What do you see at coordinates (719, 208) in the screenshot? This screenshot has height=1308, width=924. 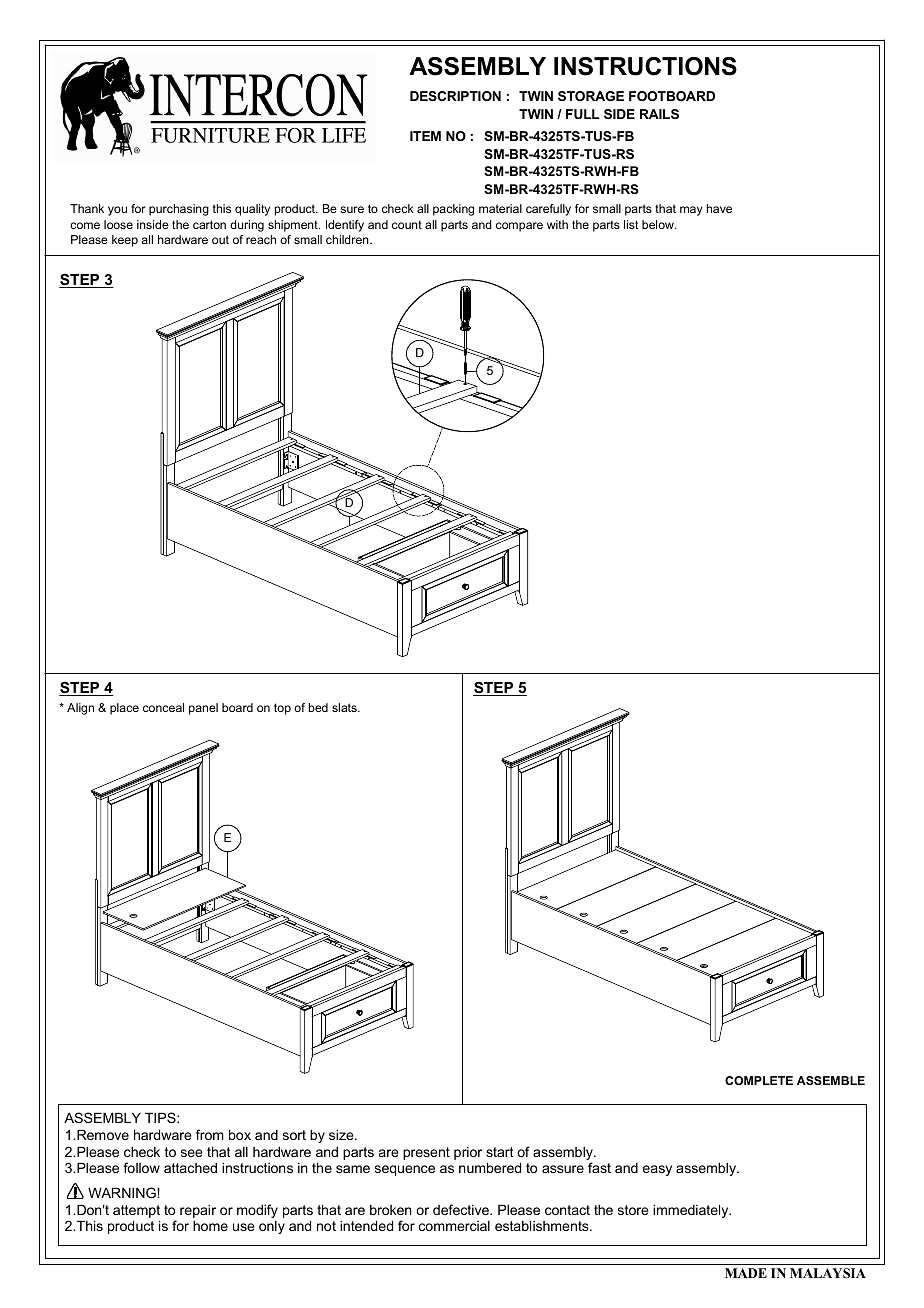 I see `have` at bounding box center [719, 208].
